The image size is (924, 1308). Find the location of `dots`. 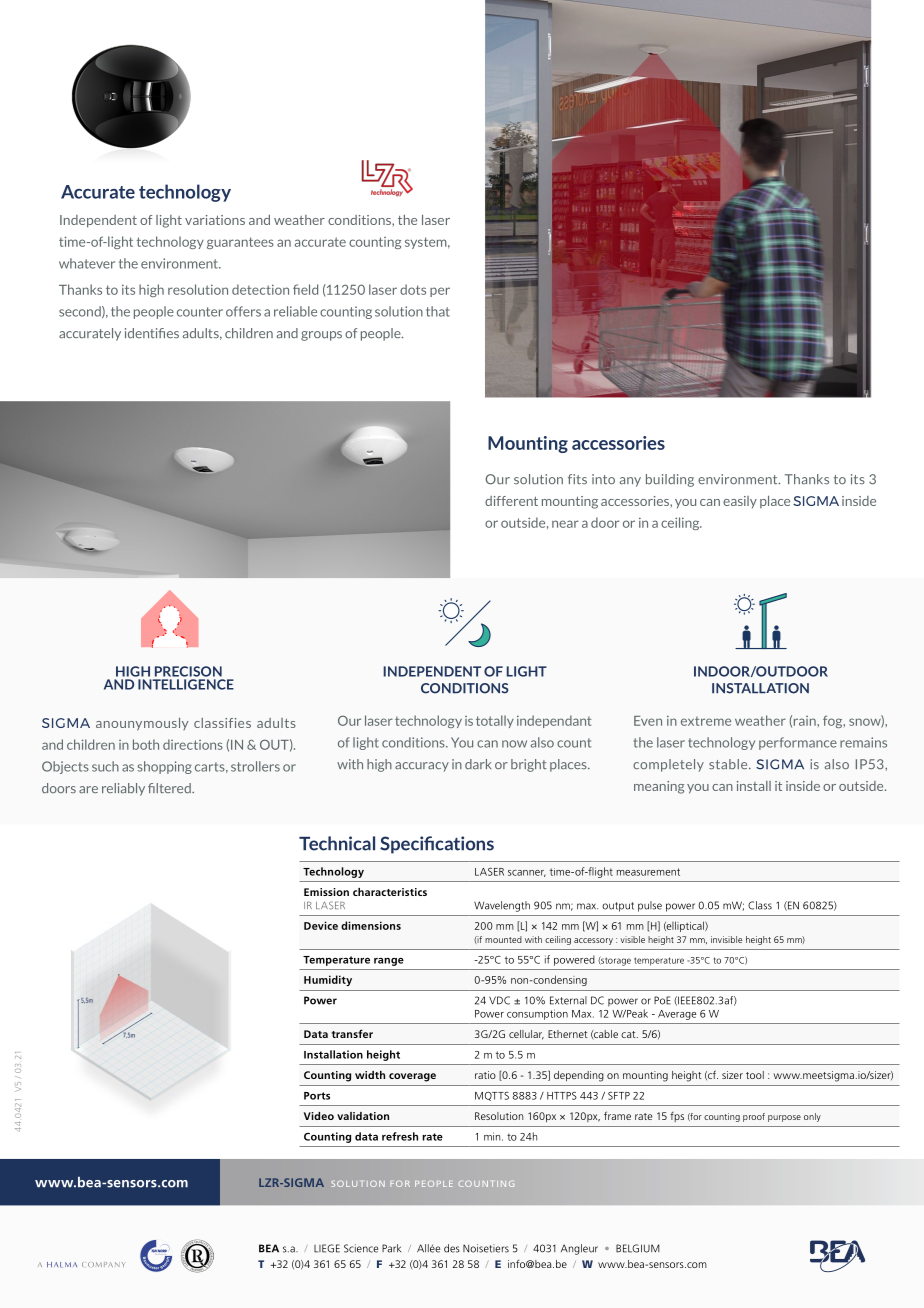

dots is located at coordinates (413, 289).
